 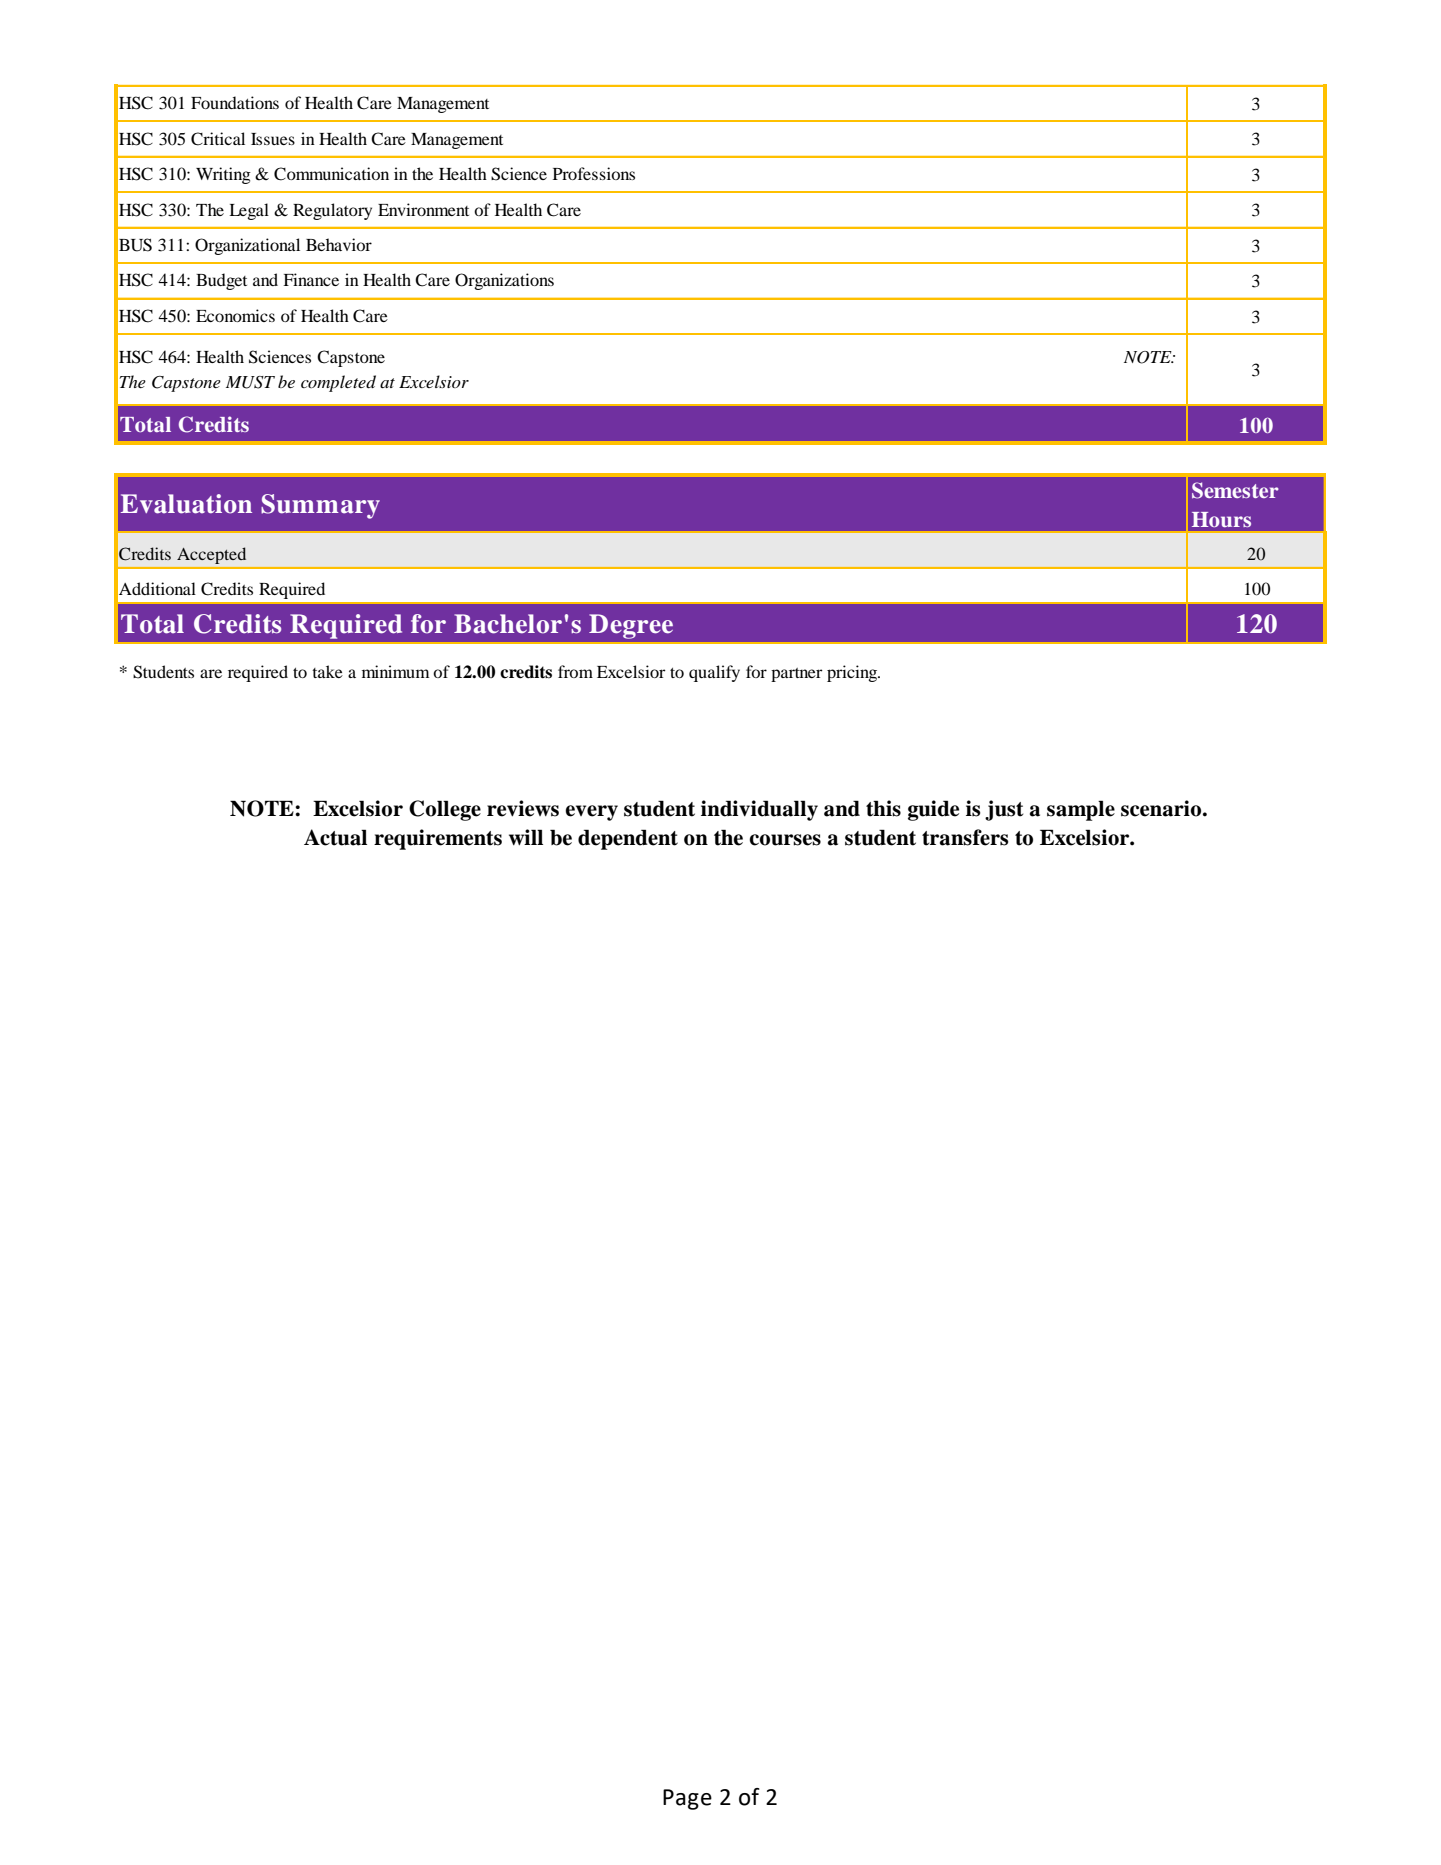 What do you see at coordinates (785, 840) in the image?
I see `courses` at bounding box center [785, 840].
